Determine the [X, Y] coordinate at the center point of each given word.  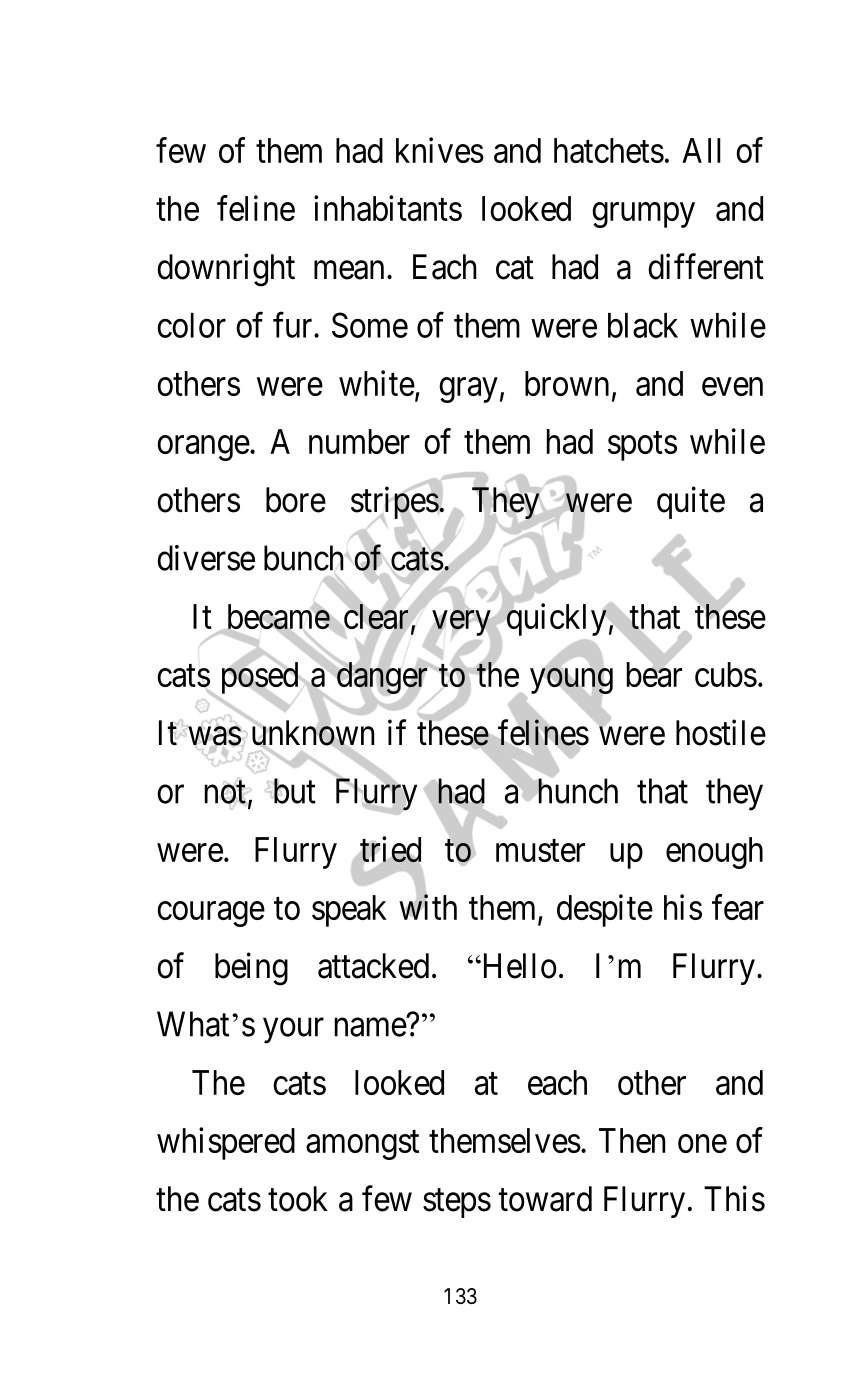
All [701, 150]
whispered [226, 1143]
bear [654, 674]
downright [226, 270]
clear [376, 617]
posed [261, 679]
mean [349, 270]
